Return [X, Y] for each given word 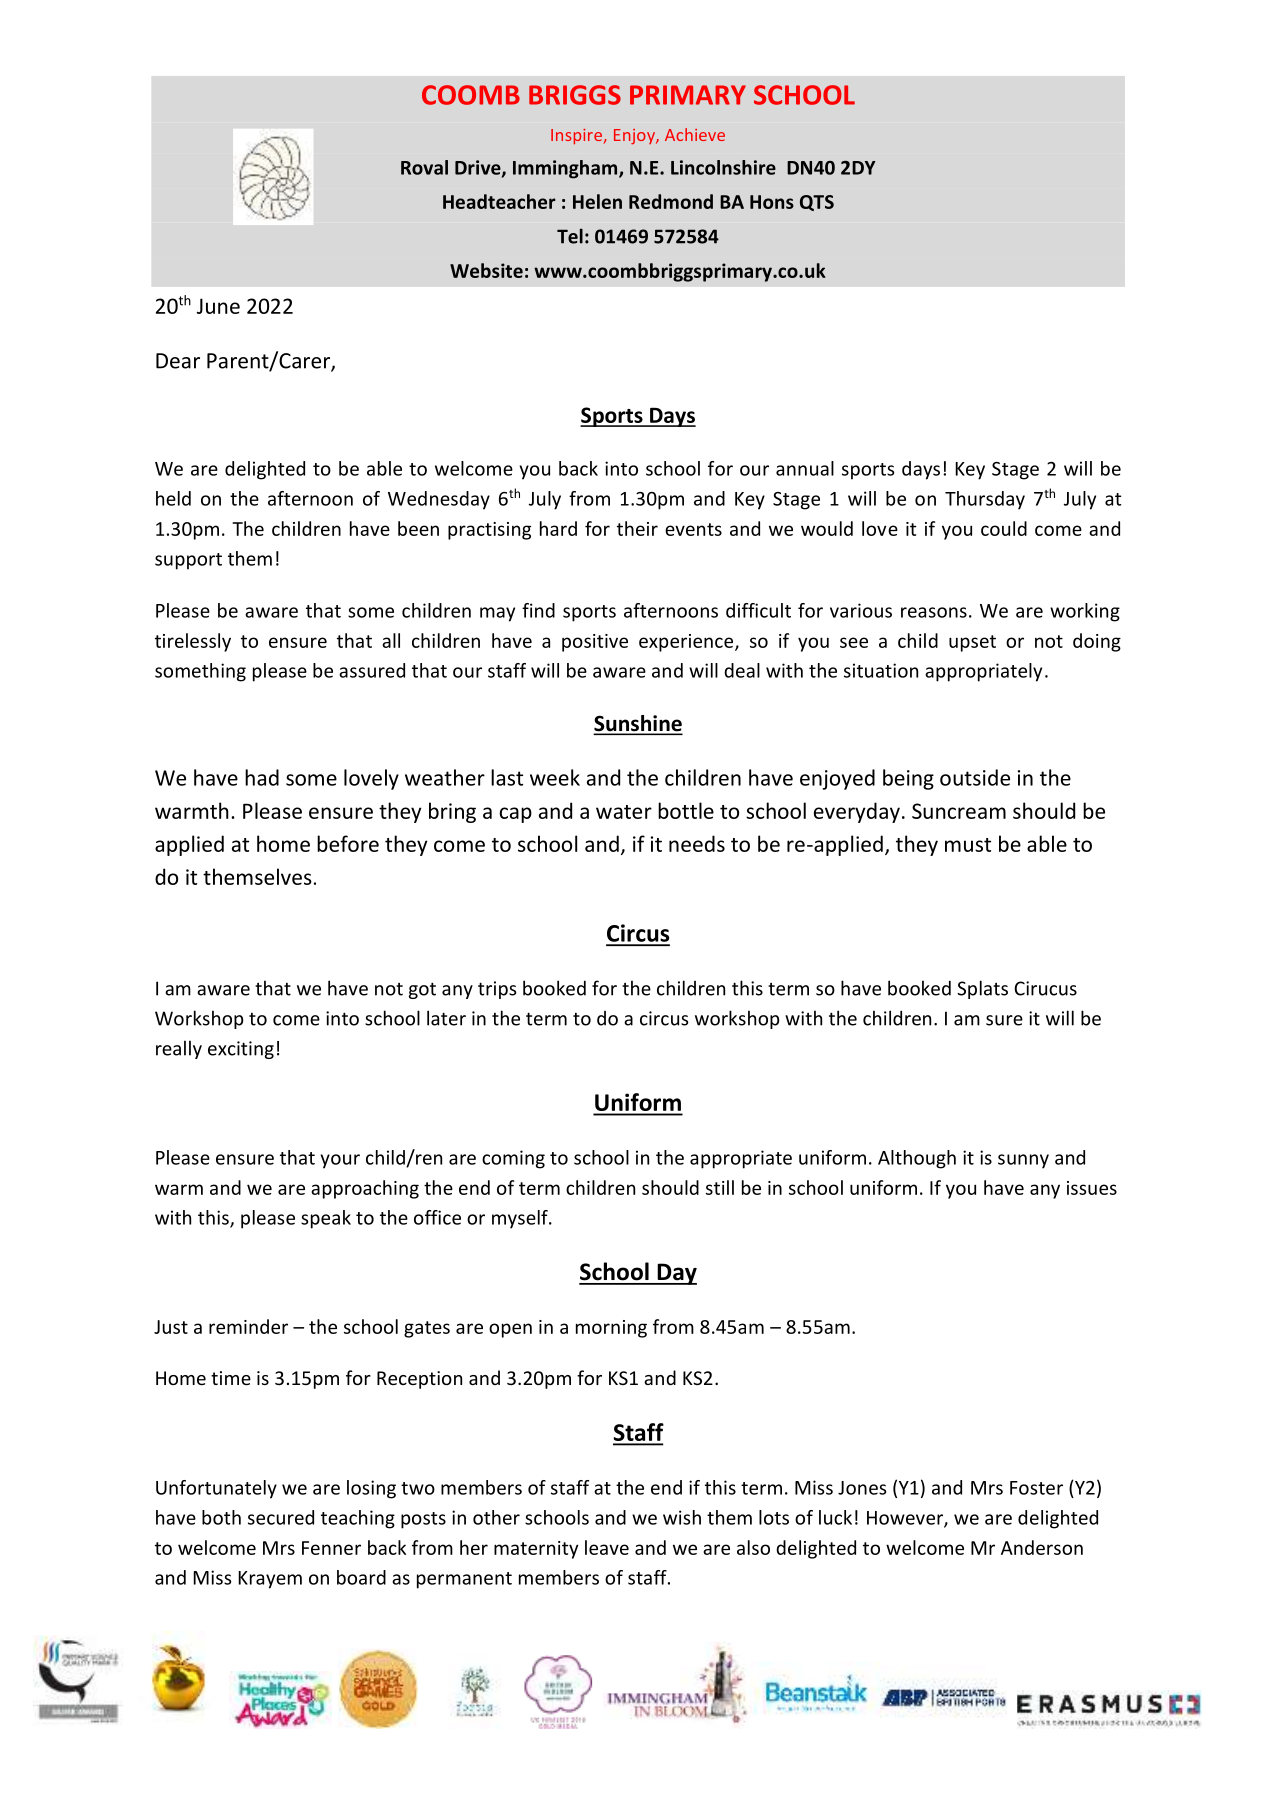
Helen [597, 201]
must [968, 845]
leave [607, 1547]
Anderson [1042, 1547]
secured [281, 1517]
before [348, 843]
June [218, 306]
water [624, 812]
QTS [817, 203]
